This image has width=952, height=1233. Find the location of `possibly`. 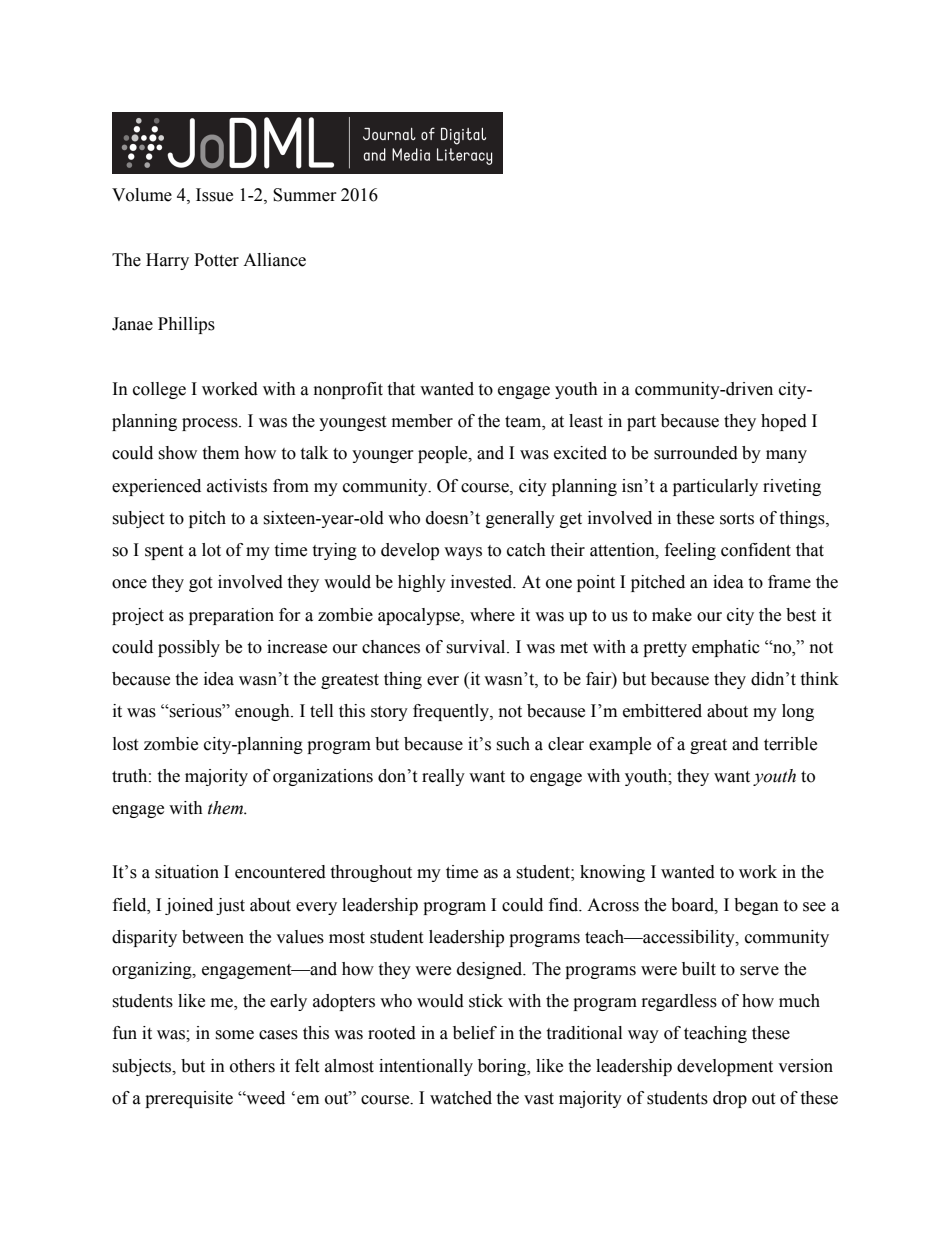

possibly is located at coordinates (189, 648).
